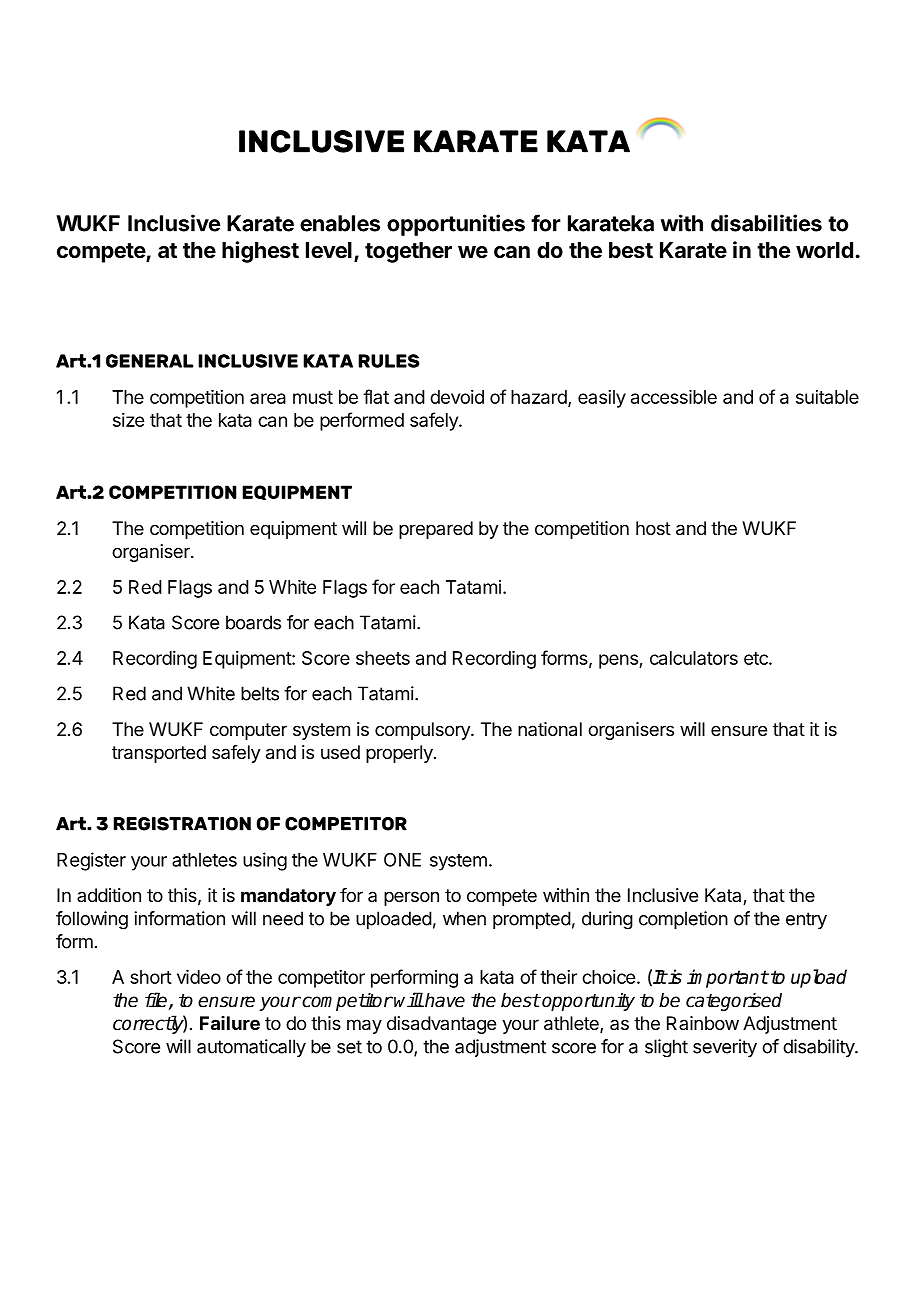 The width and height of the screenshot is (924, 1308). I want to click on etc, so click(757, 658).
